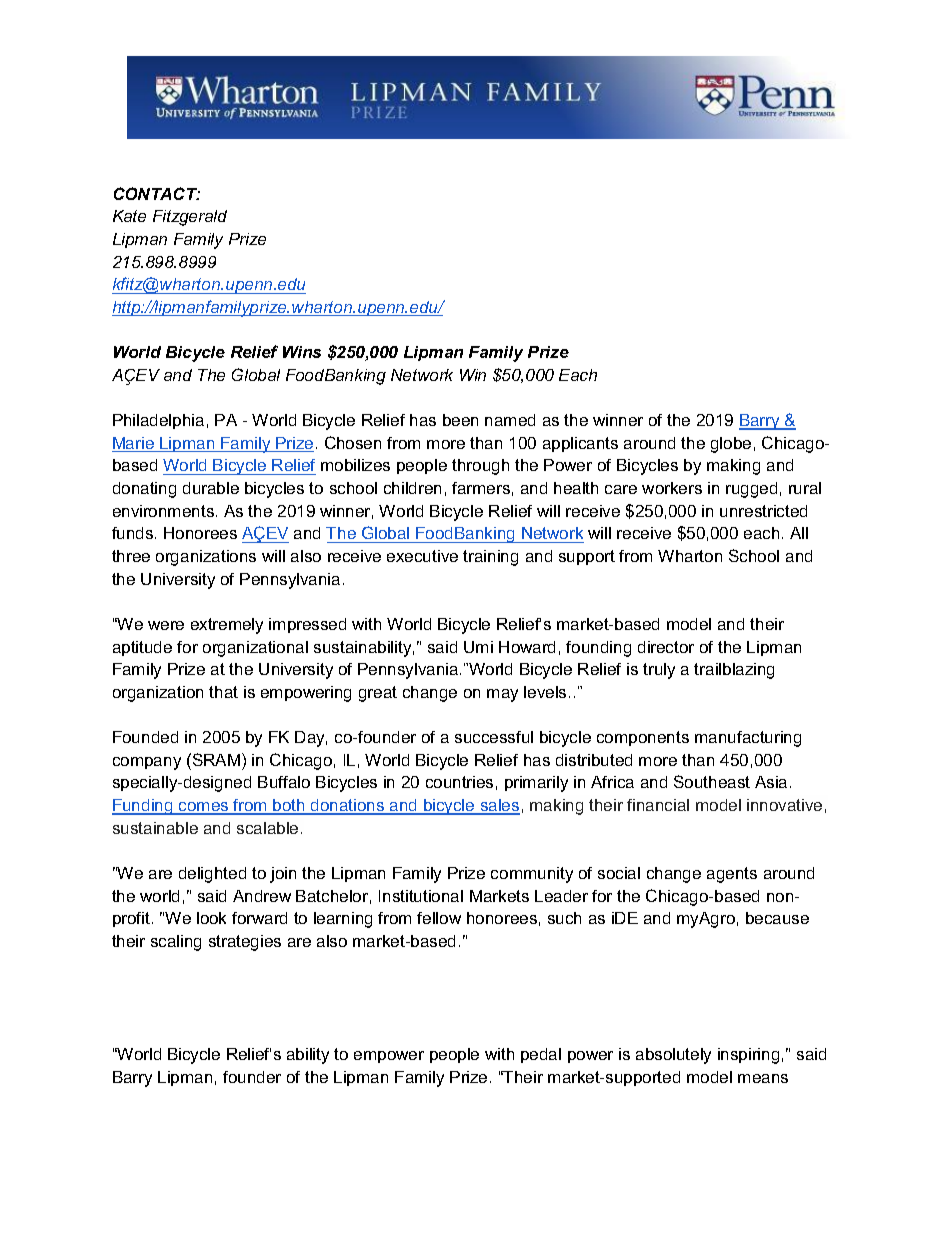 The height and width of the image is (1233, 952). What do you see at coordinates (478, 647) in the image?
I see `Umi` at bounding box center [478, 647].
